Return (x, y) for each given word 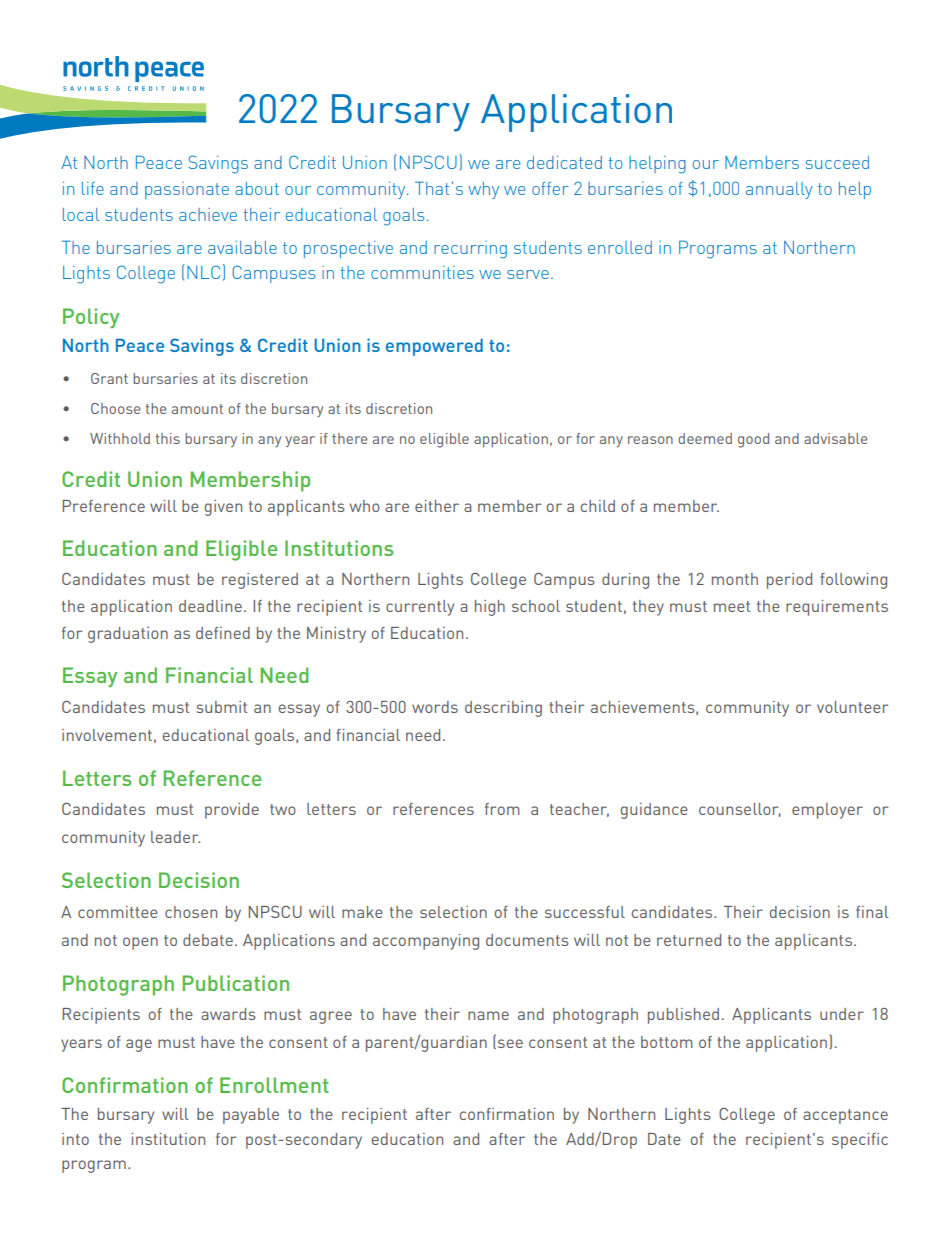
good (753, 440)
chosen (191, 912)
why (483, 190)
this (168, 438)
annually (779, 190)
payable (251, 1116)
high (490, 608)
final (872, 912)
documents (527, 940)
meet (732, 606)
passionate (187, 190)
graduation (128, 635)
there (350, 438)
